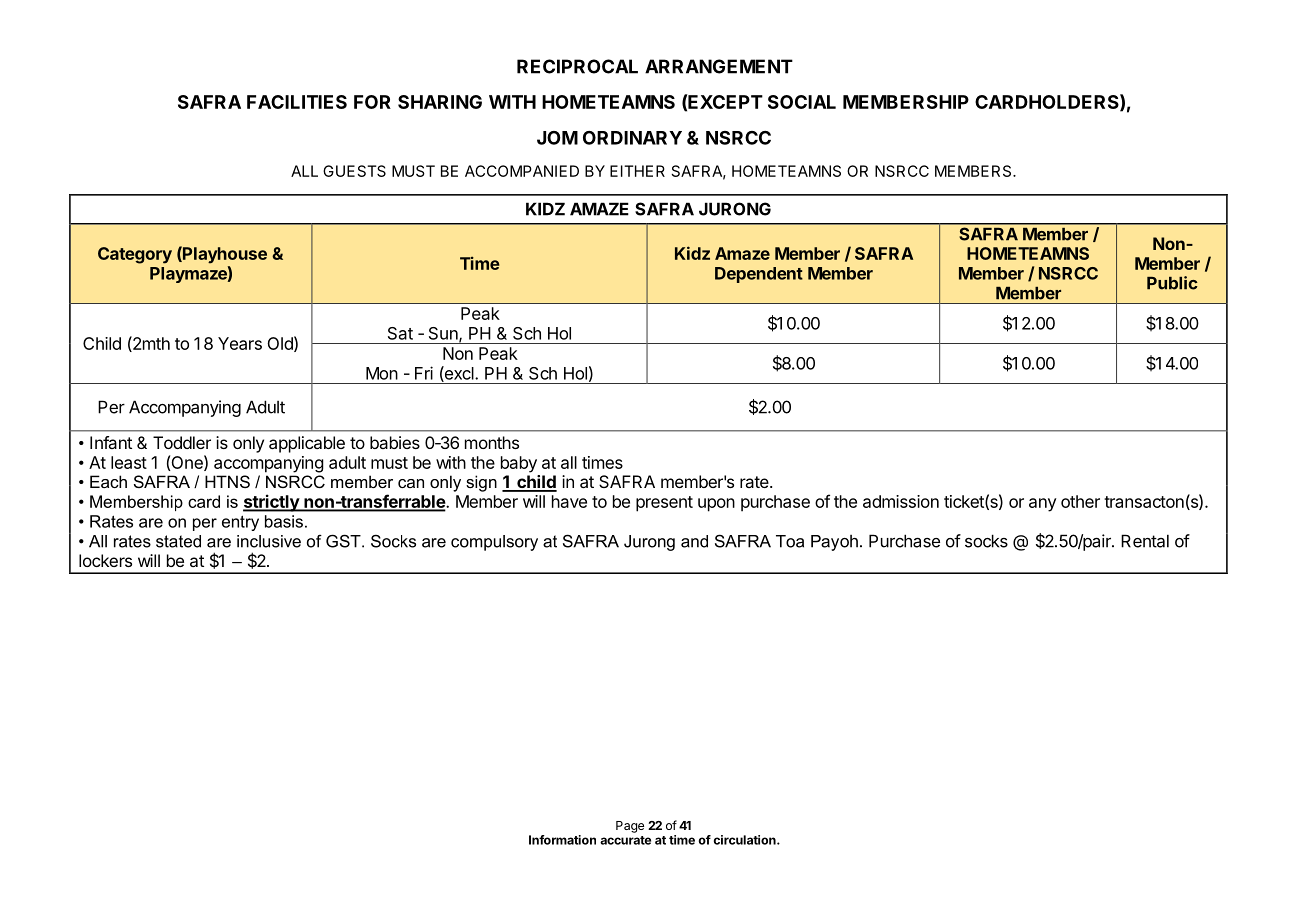 Image resolution: width=1308 pixels, height=924 pixels. What do you see at coordinates (577, 66) in the screenshot?
I see `RECIPROCAL` at bounding box center [577, 66].
